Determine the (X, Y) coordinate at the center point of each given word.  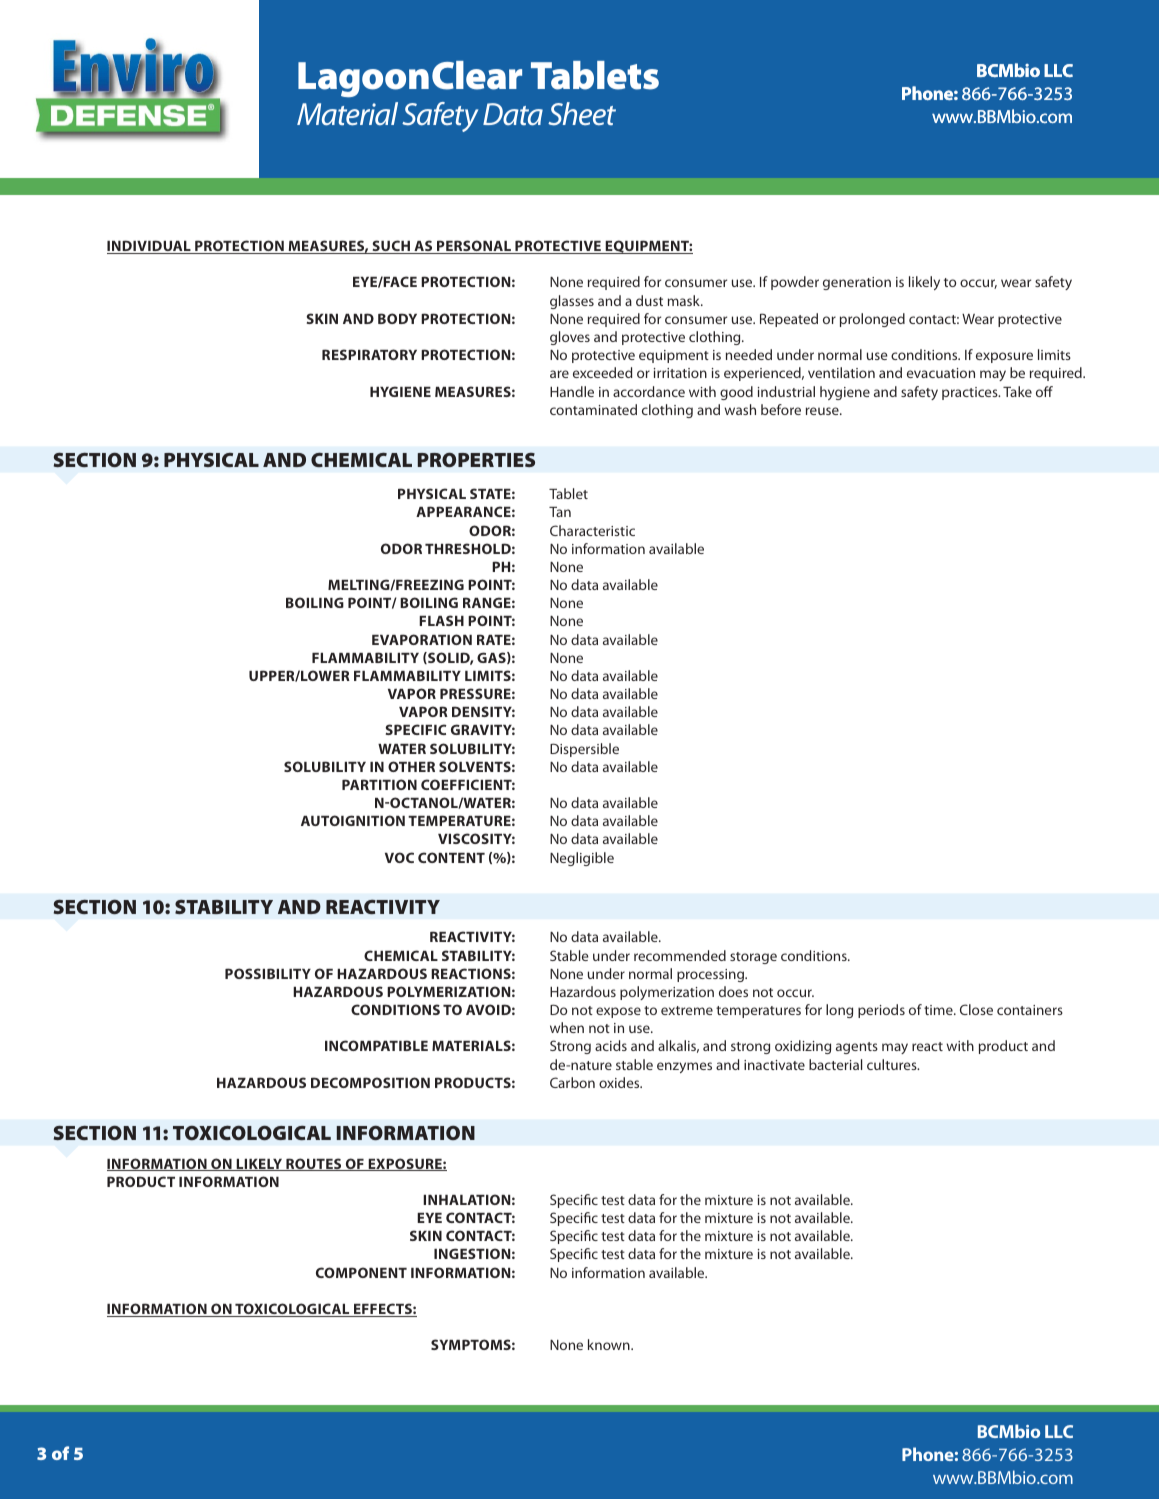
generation (857, 283)
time (939, 1010)
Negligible (582, 859)
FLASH (441, 620)
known (610, 1344)
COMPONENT (361, 1272)
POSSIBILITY (268, 973)
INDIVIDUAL (150, 247)
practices (971, 393)
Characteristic (592, 530)
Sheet (582, 114)
